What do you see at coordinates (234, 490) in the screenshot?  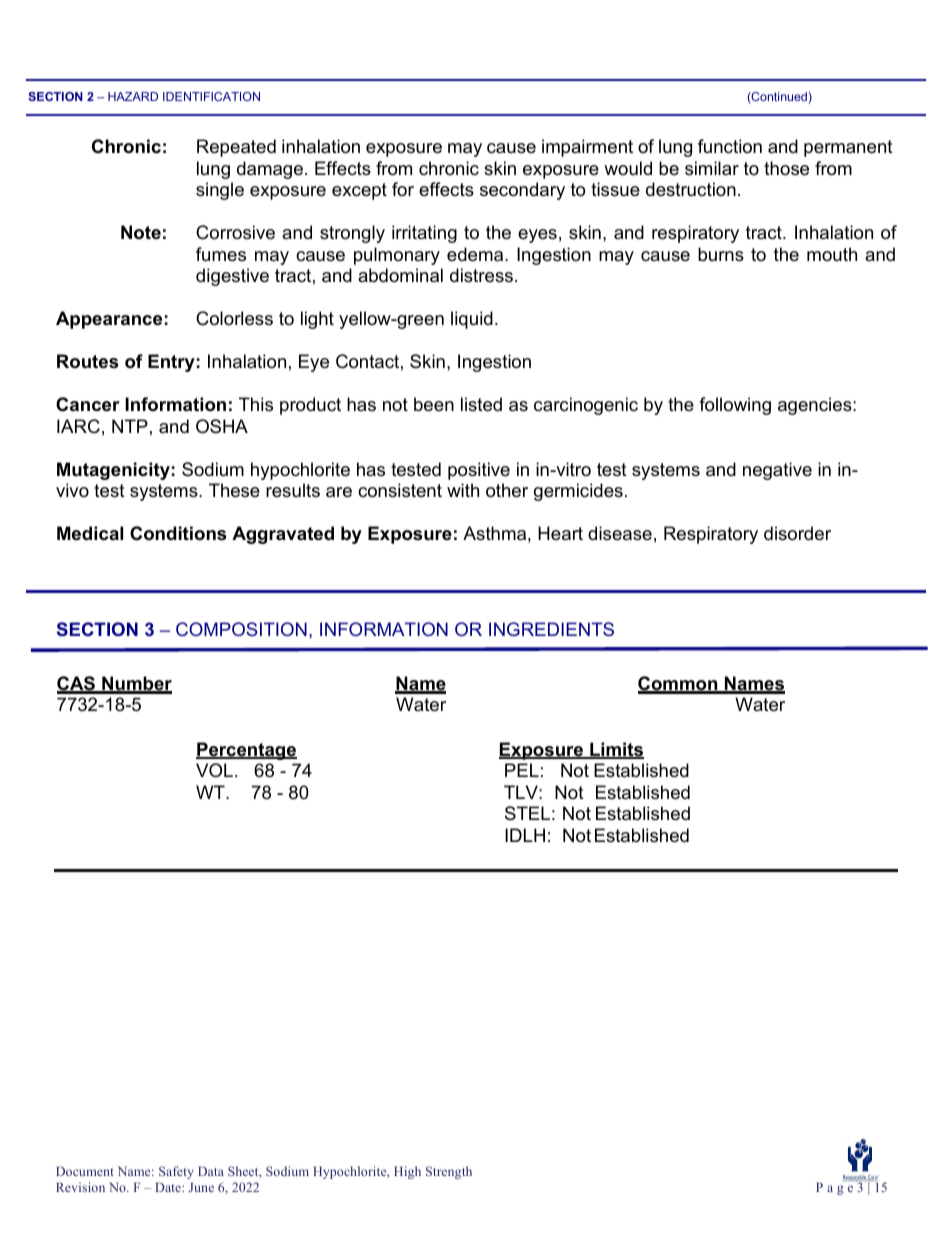 I see `These` at bounding box center [234, 490].
